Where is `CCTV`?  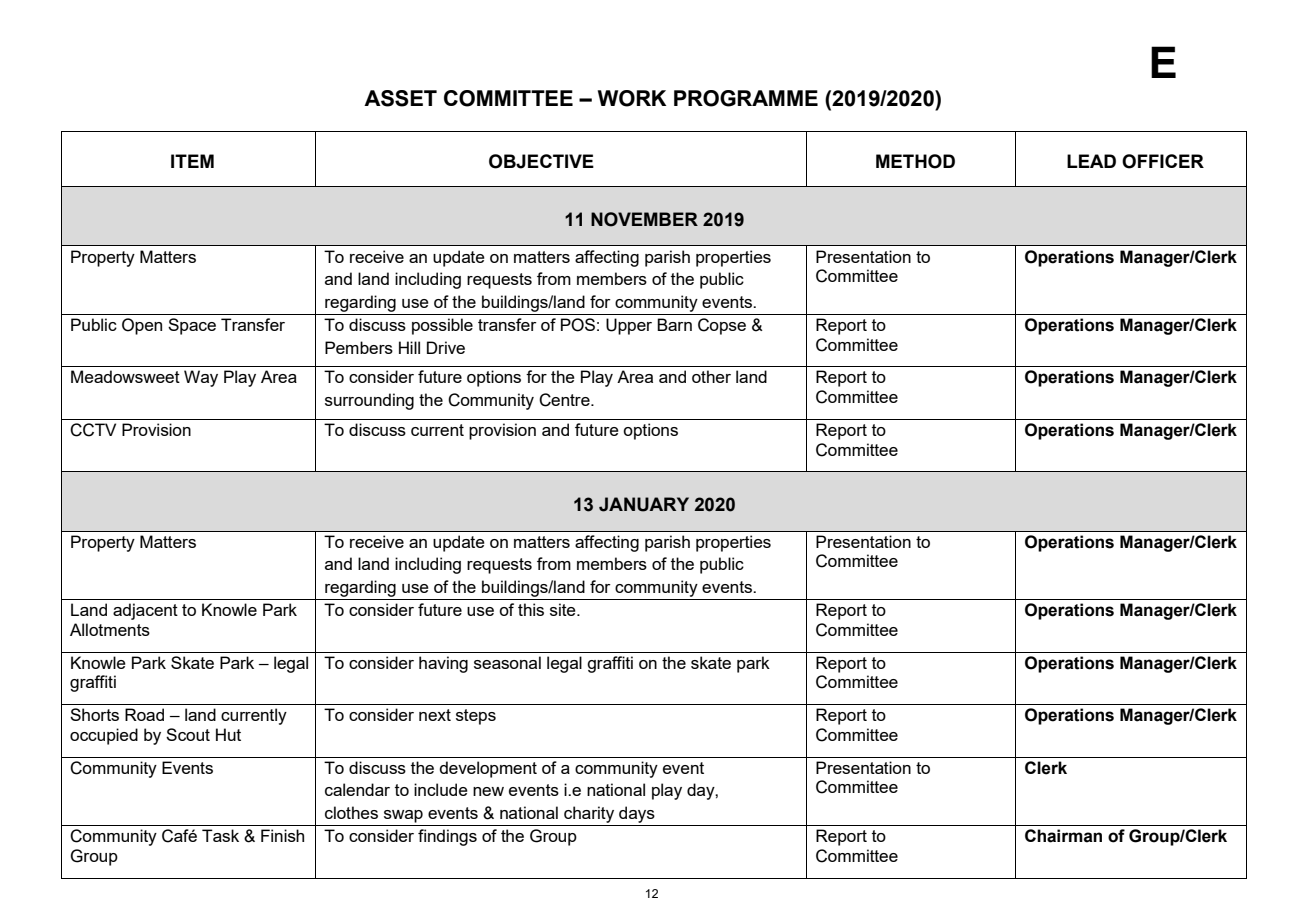
CCTV is located at coordinates (93, 430).
